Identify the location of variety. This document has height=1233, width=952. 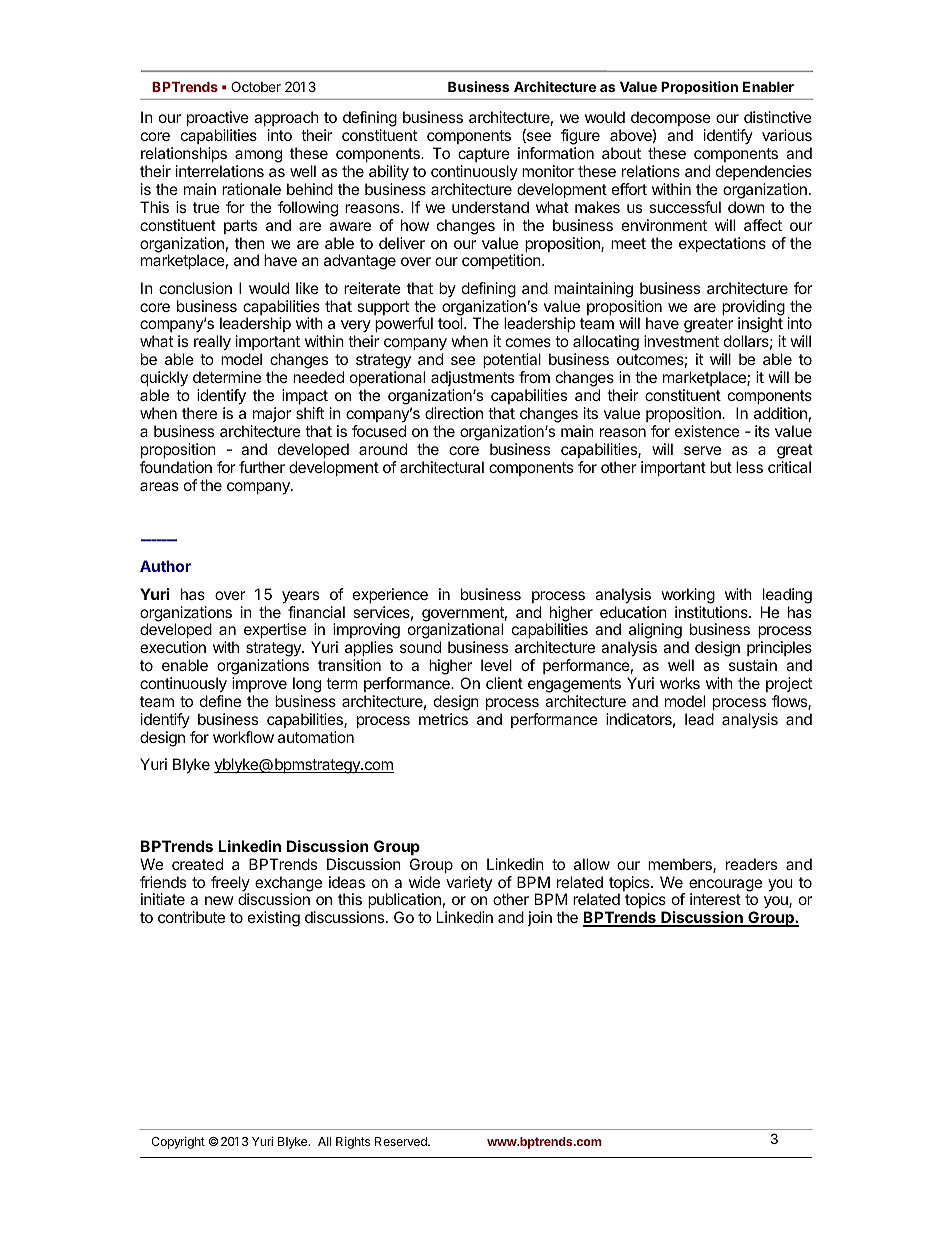
(469, 883).
